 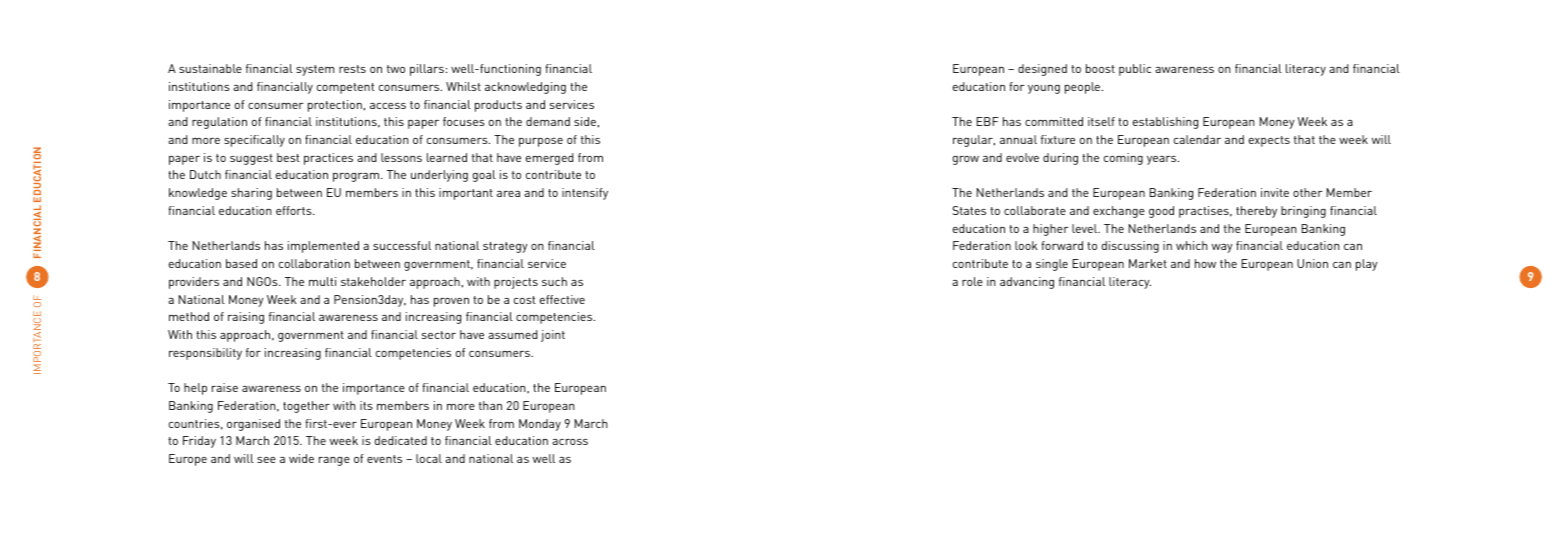 I want to click on joint, so click(x=553, y=336).
